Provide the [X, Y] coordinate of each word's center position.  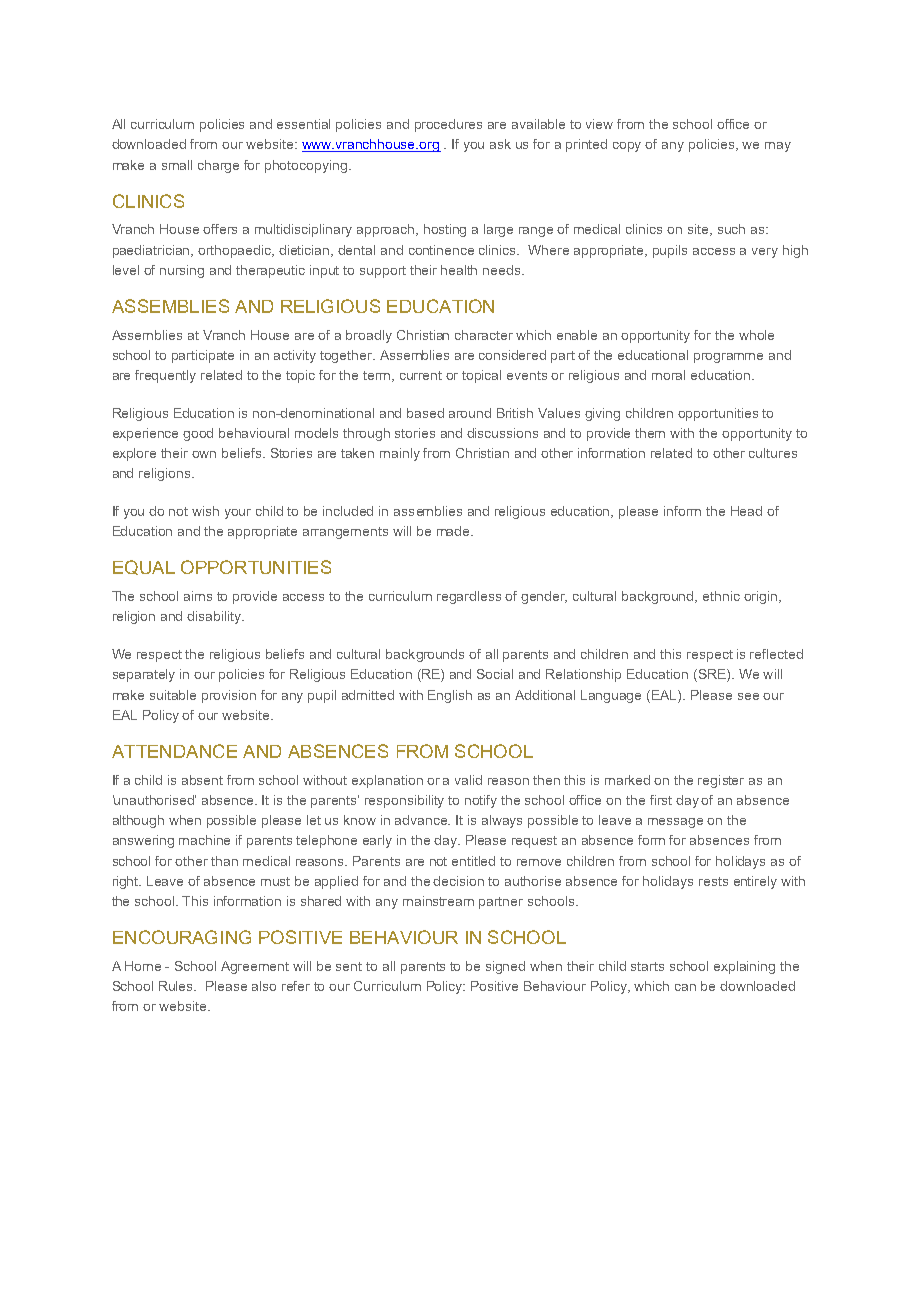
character [484, 335]
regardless [469, 597]
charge [218, 166]
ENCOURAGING [182, 937]
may [778, 147]
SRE [712, 675]
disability [215, 617]
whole [756, 335]
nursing [182, 271]
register [721, 781]
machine [204, 840]
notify [481, 801]
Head [746, 511]
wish [205, 511]
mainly [400, 454]
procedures [448, 125]
